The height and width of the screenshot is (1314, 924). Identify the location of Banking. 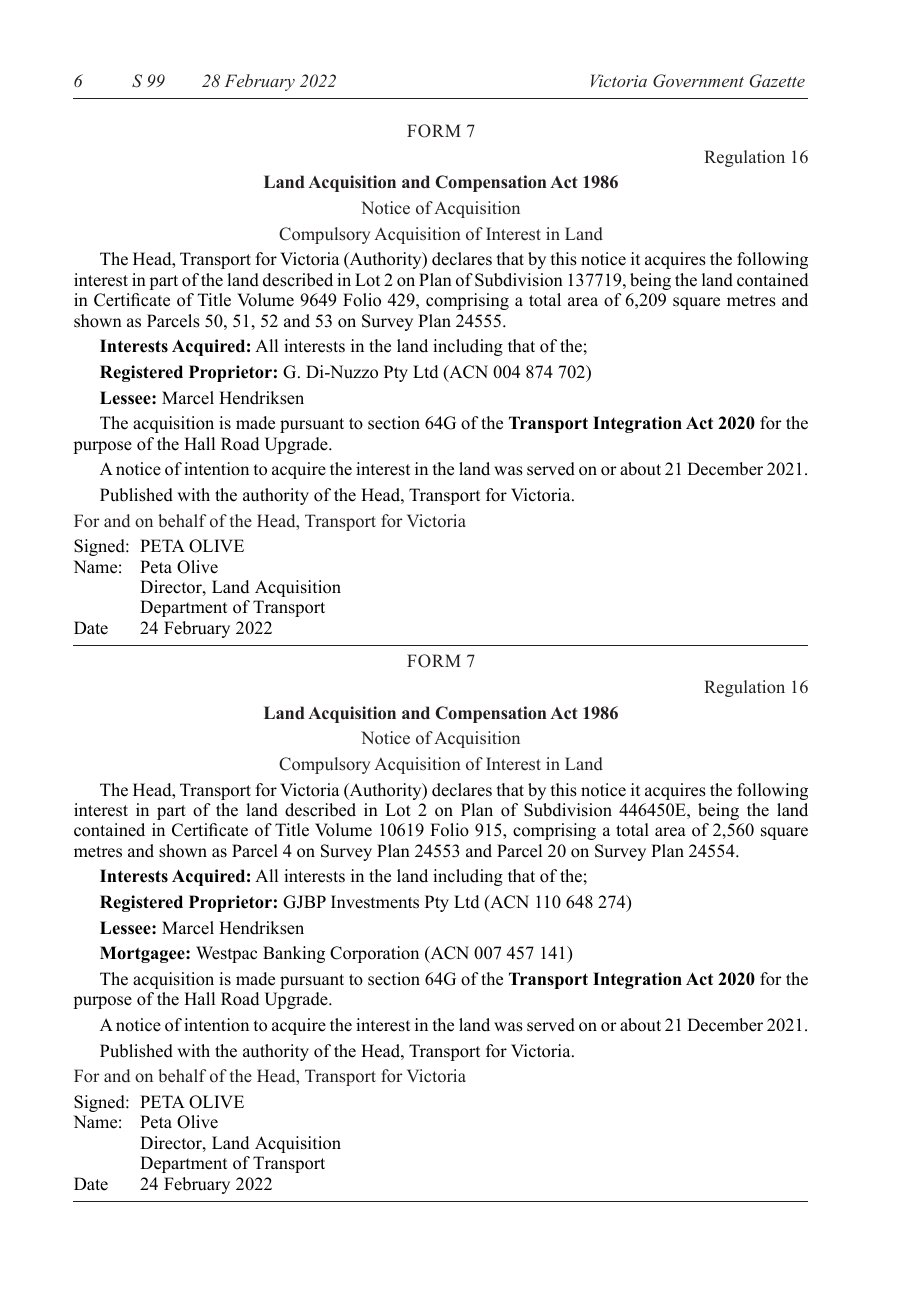
(294, 954).
